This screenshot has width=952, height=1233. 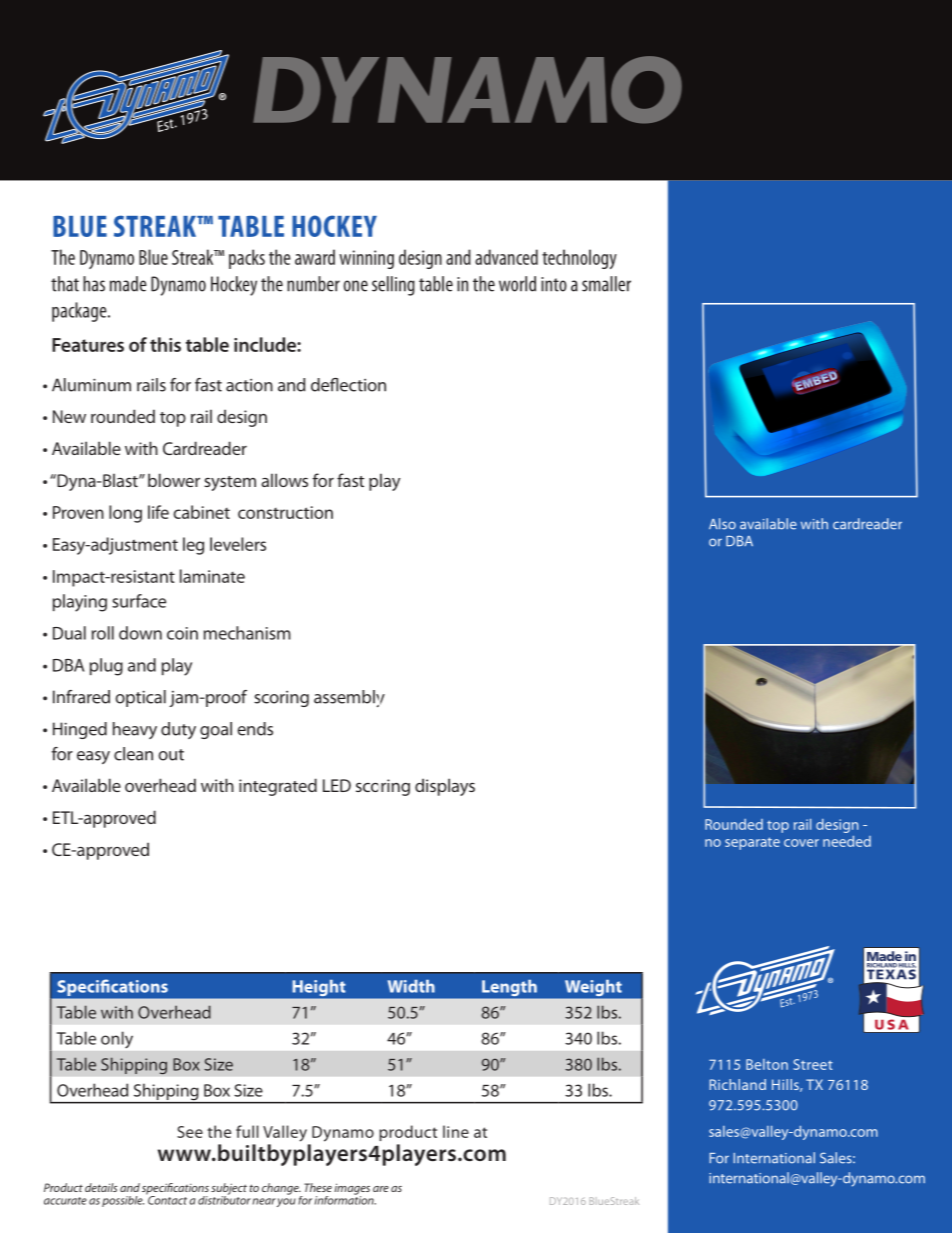 I want to click on Contact, so click(x=166, y=1199).
